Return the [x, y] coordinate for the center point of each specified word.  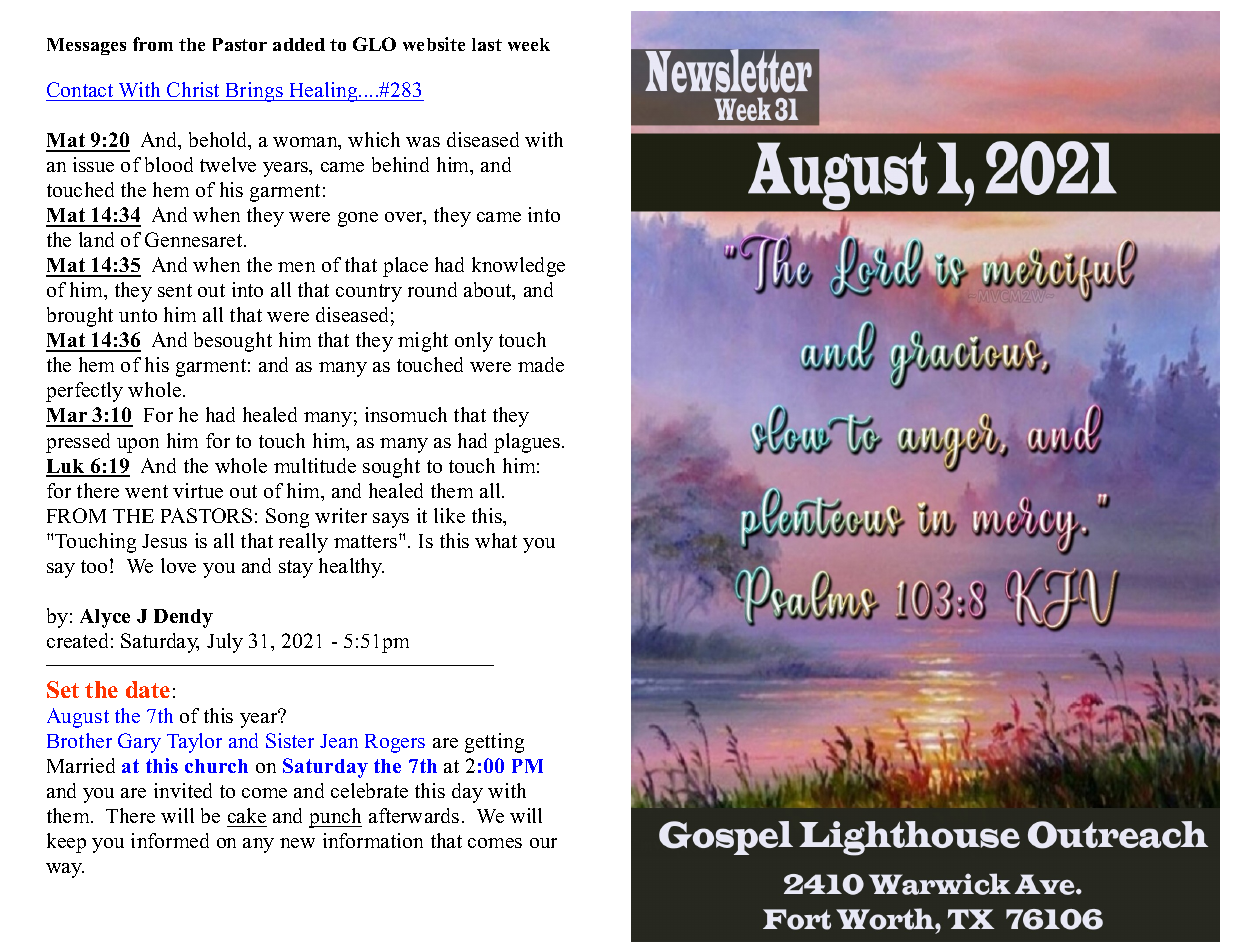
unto [138, 315]
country [369, 293]
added [299, 44]
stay [296, 569]
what [496, 540]
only [474, 342]
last [487, 44]
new [297, 843]
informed [170, 840]
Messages [86, 46]
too [94, 566]
